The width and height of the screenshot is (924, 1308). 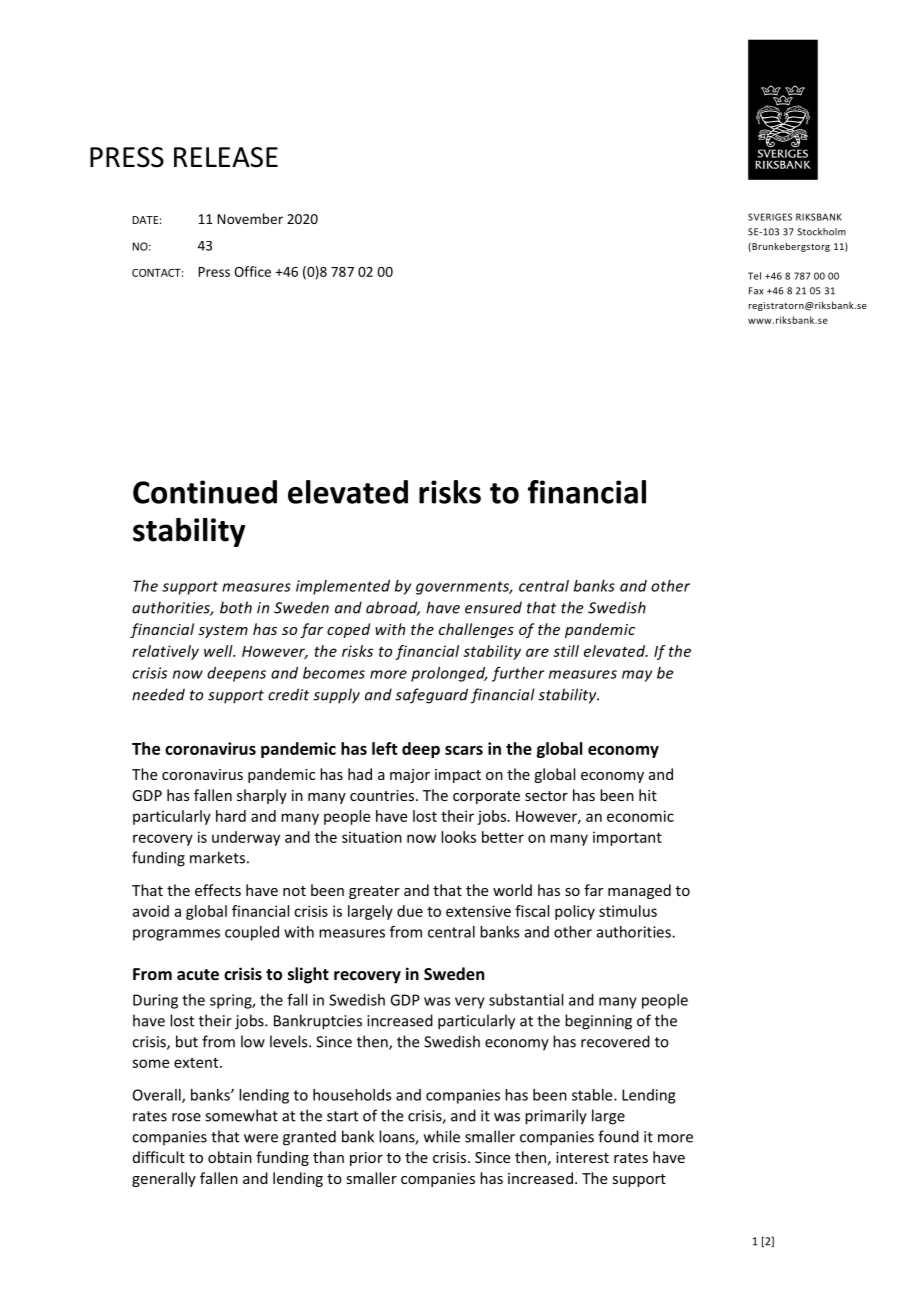 What do you see at coordinates (250, 218) in the screenshot?
I see `November` at bounding box center [250, 218].
